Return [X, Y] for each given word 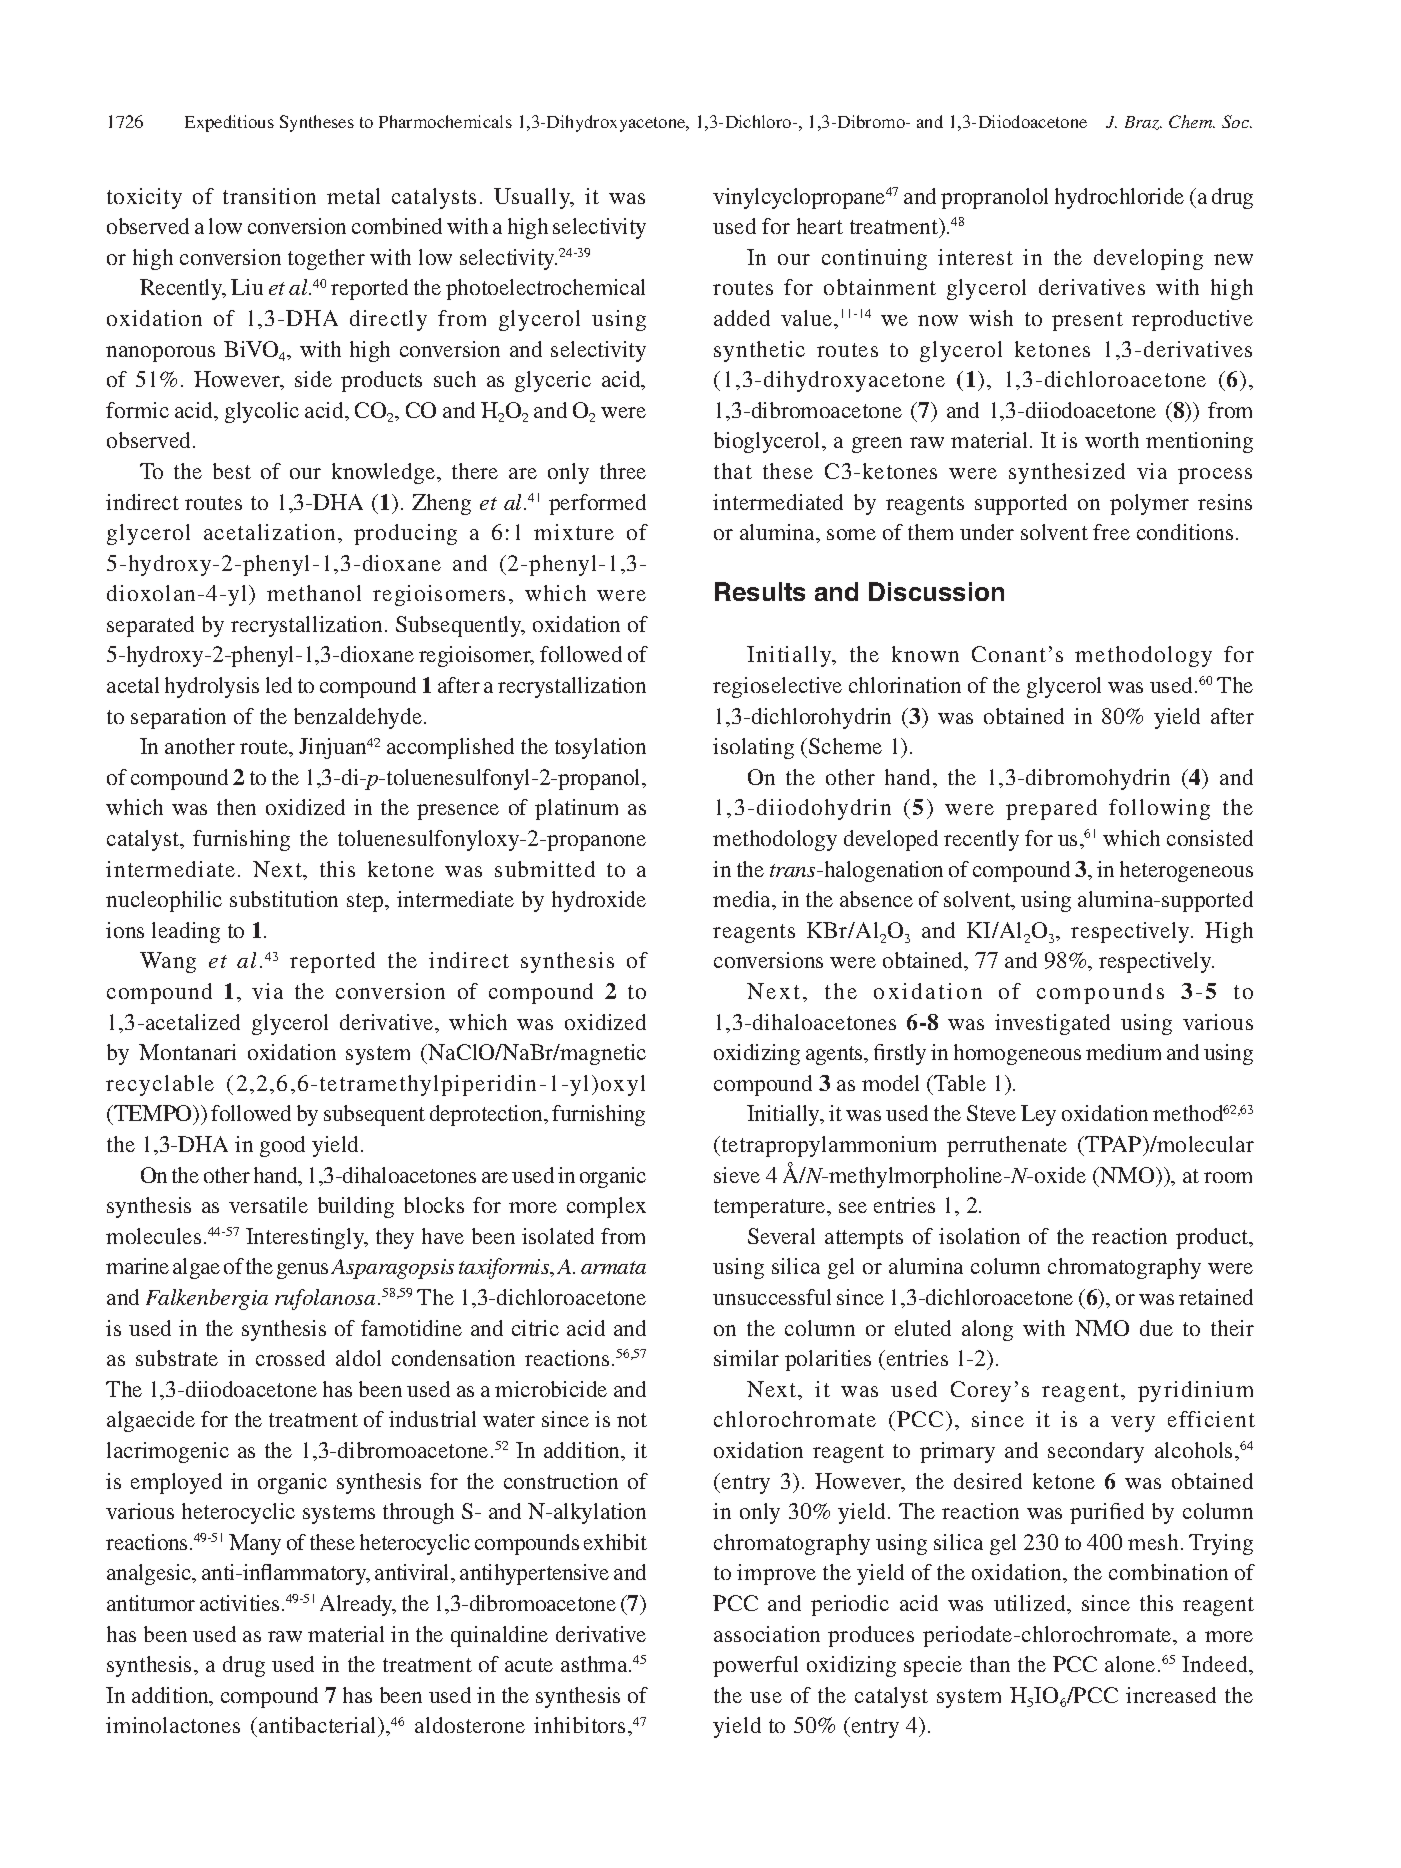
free [1111, 532]
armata [613, 1267]
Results [760, 591]
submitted [545, 869]
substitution [284, 899]
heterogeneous [1186, 871]
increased [1171, 1695]
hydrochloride [1119, 198]
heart [820, 226]
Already [358, 1605]
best [232, 471]
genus [302, 1271]
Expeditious [229, 123]
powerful [755, 1666]
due [1156, 1328]
